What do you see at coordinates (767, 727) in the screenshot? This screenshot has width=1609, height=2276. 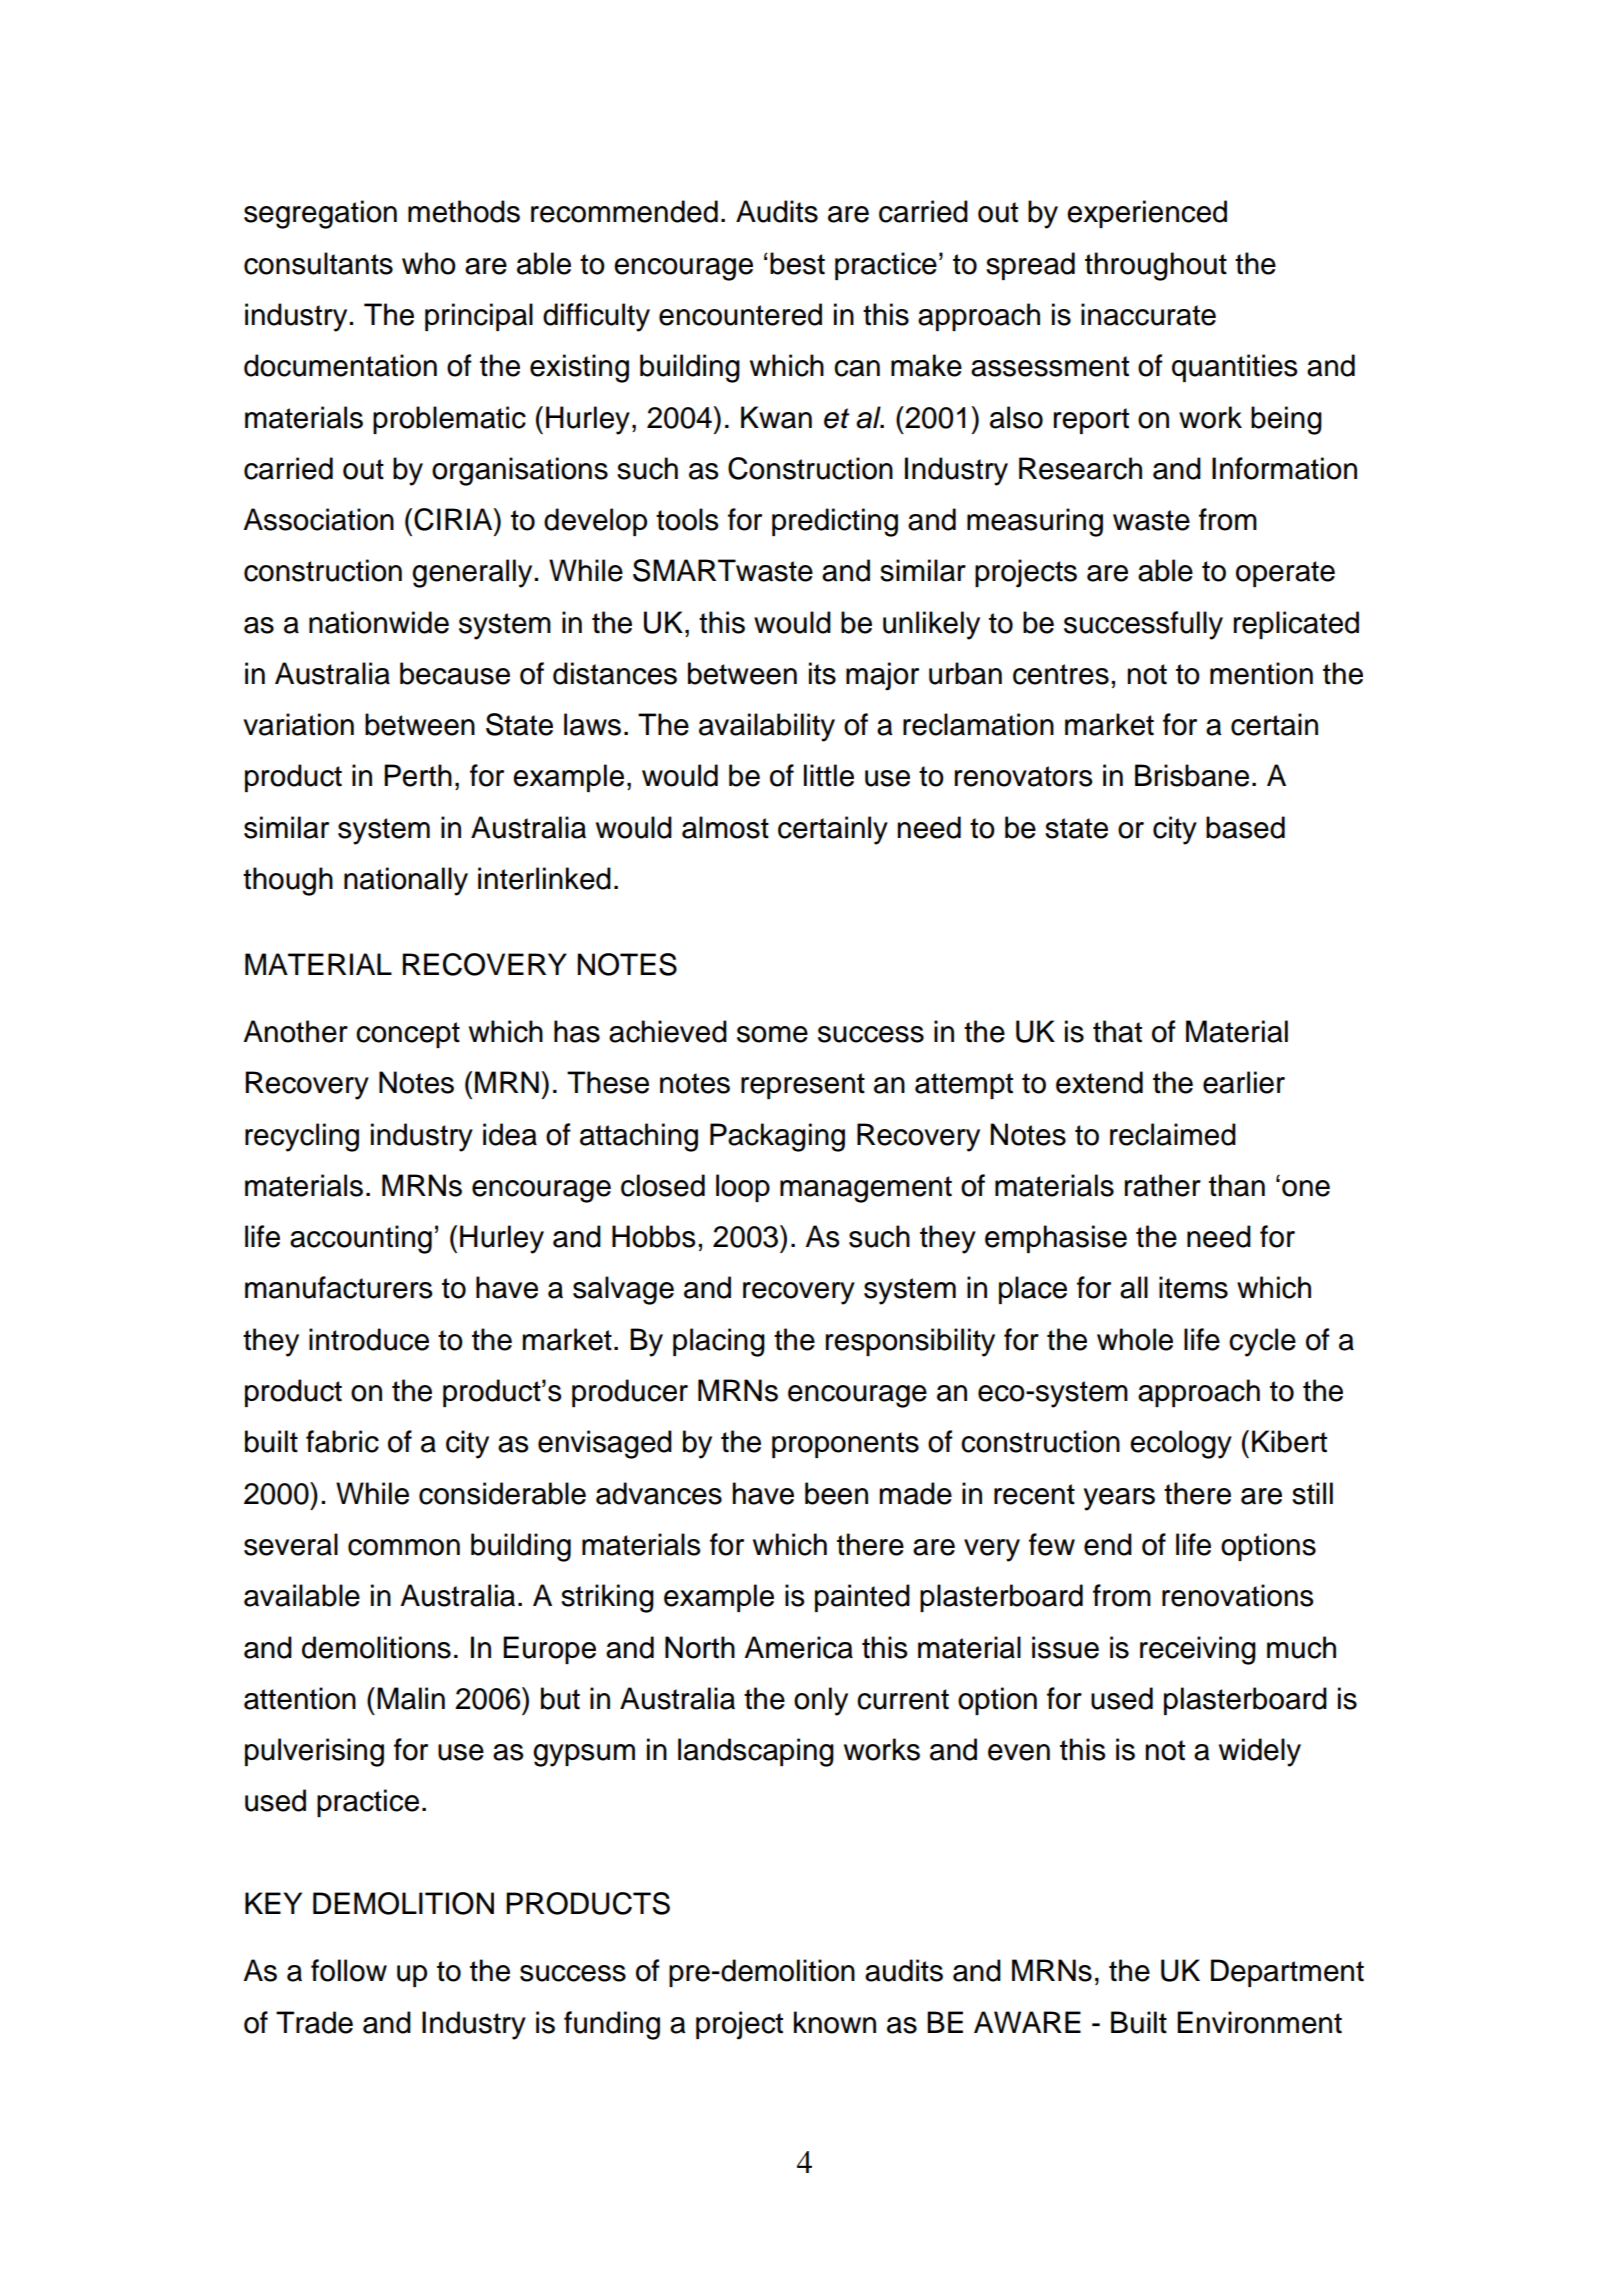 I see `availability` at bounding box center [767, 727].
